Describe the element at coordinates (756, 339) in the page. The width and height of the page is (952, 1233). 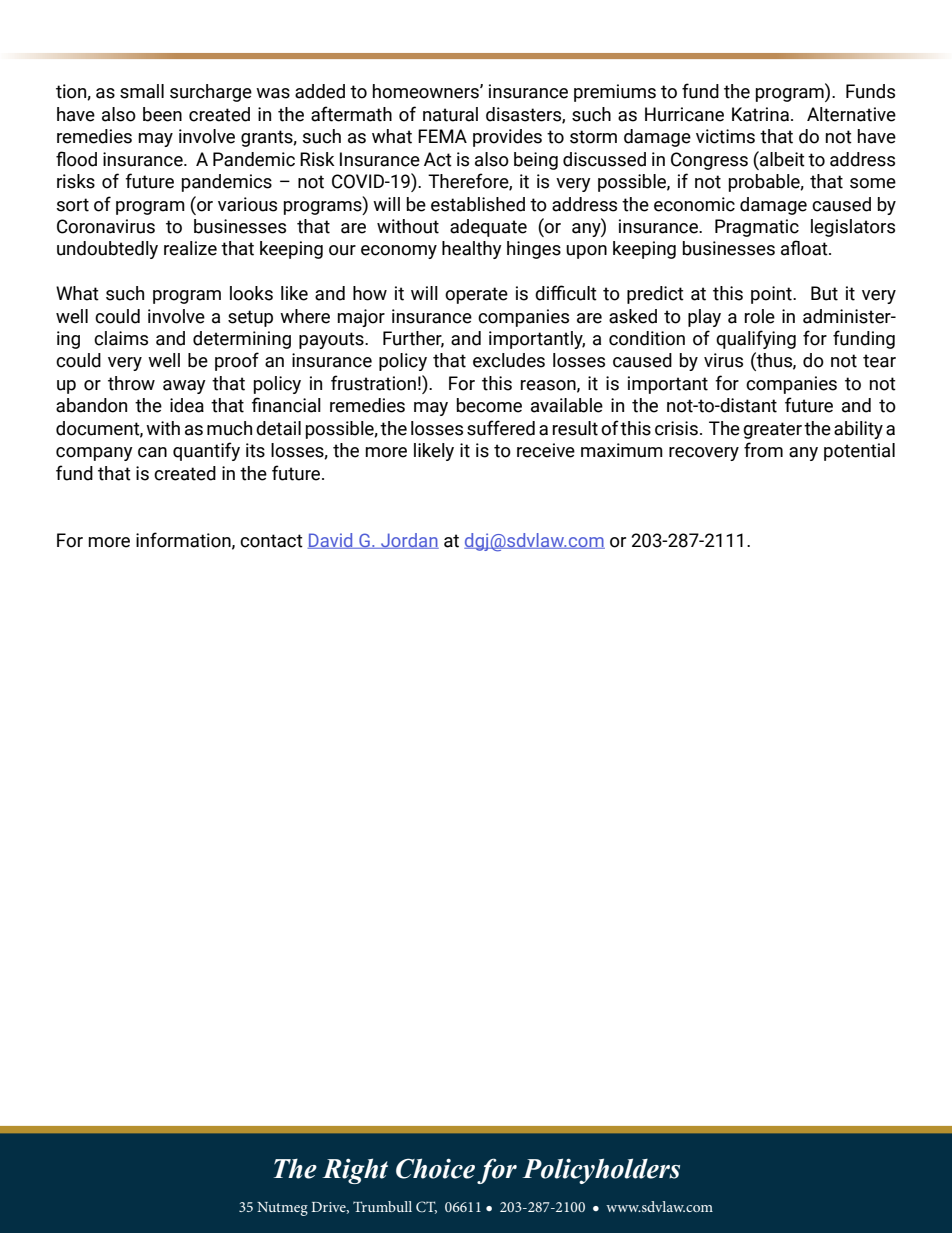
I see `qualifying` at that location.
